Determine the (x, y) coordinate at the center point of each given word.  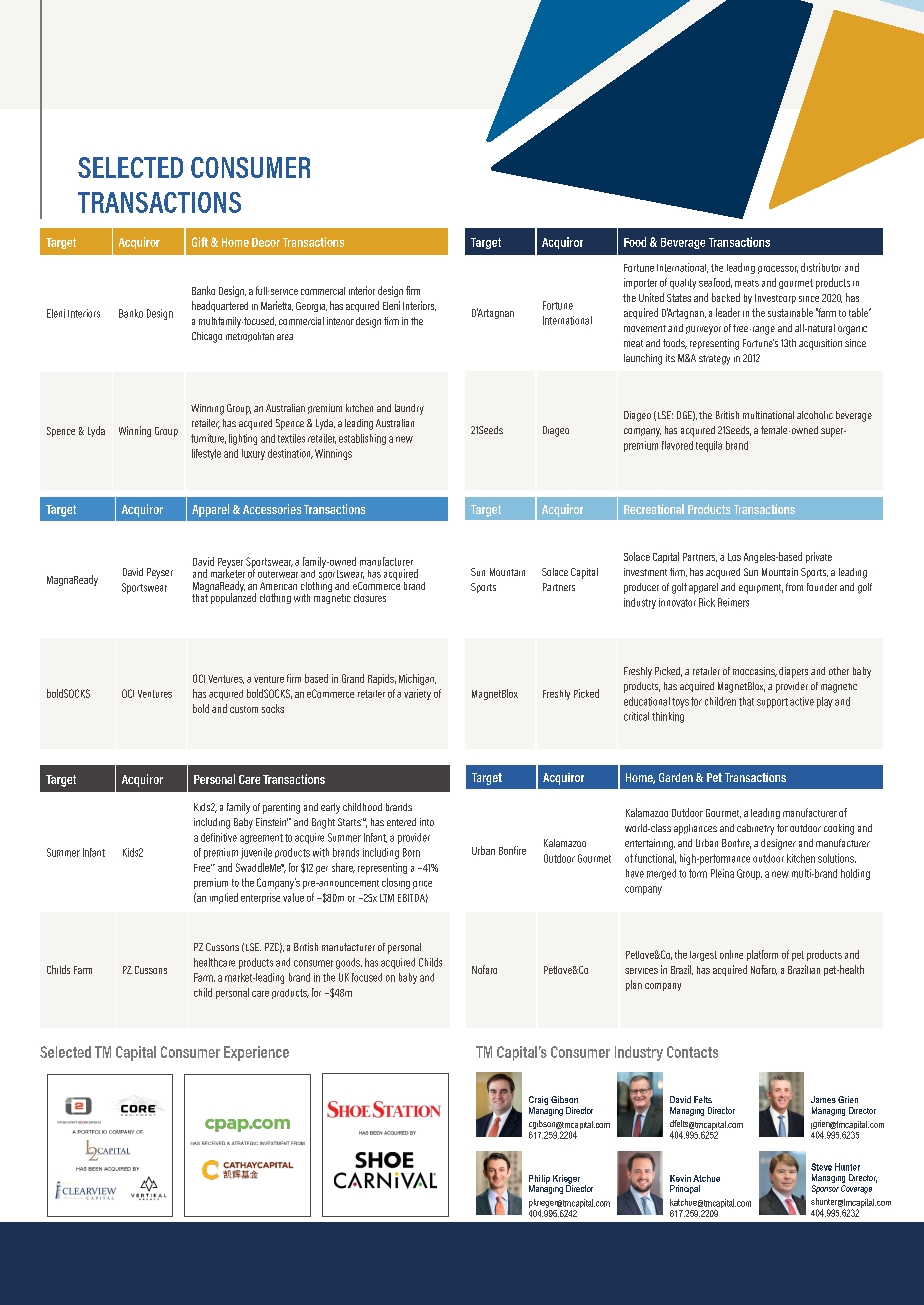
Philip (539, 1180)
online (731, 954)
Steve (821, 1167)
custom (244, 709)
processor (778, 270)
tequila (709, 446)
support (772, 703)
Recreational (654, 509)
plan (634, 985)
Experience (256, 1053)
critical (636, 716)
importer (640, 283)
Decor (266, 242)
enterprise (260, 898)
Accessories (272, 509)
